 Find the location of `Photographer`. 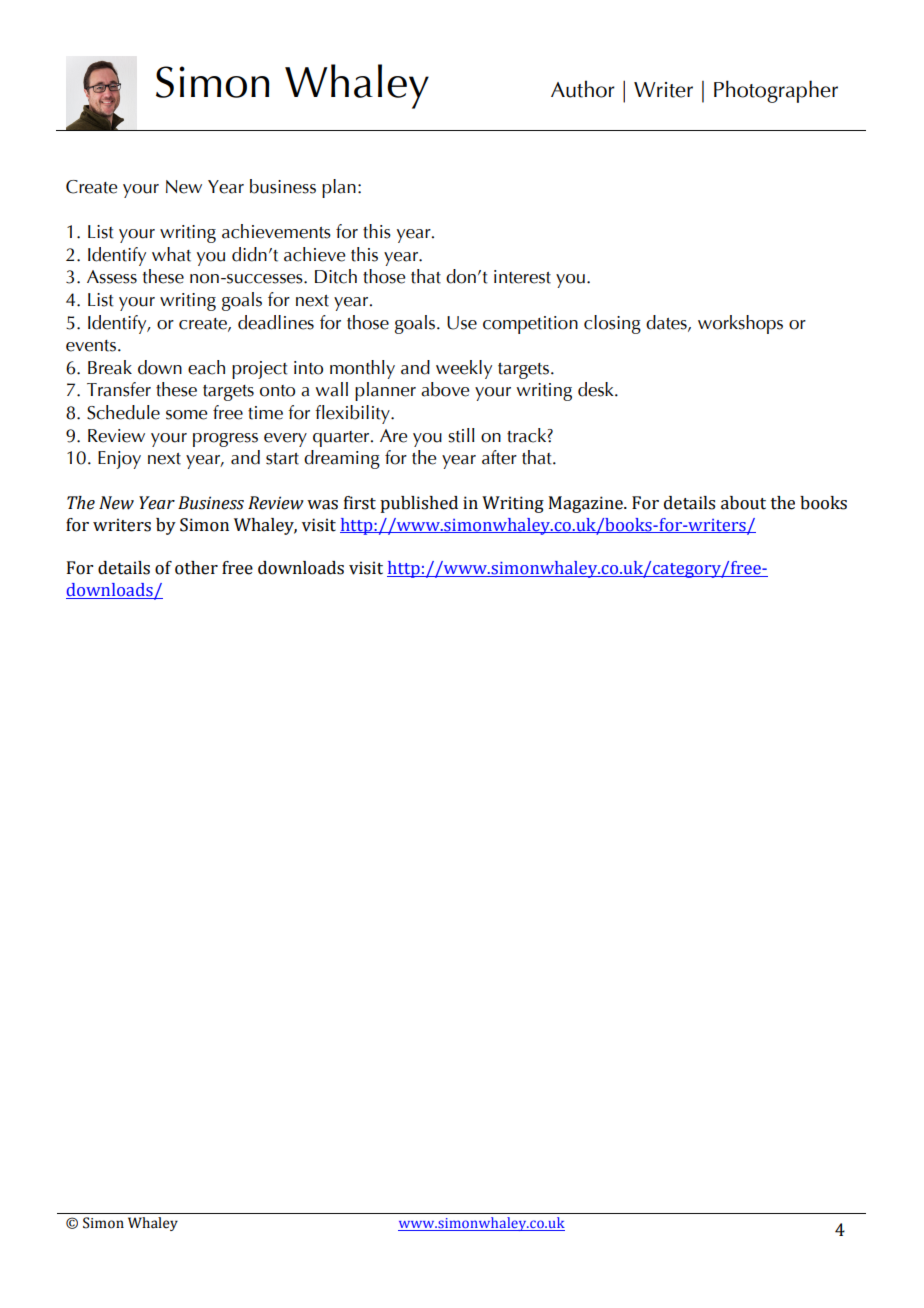

Photographer is located at coordinates (776, 91).
